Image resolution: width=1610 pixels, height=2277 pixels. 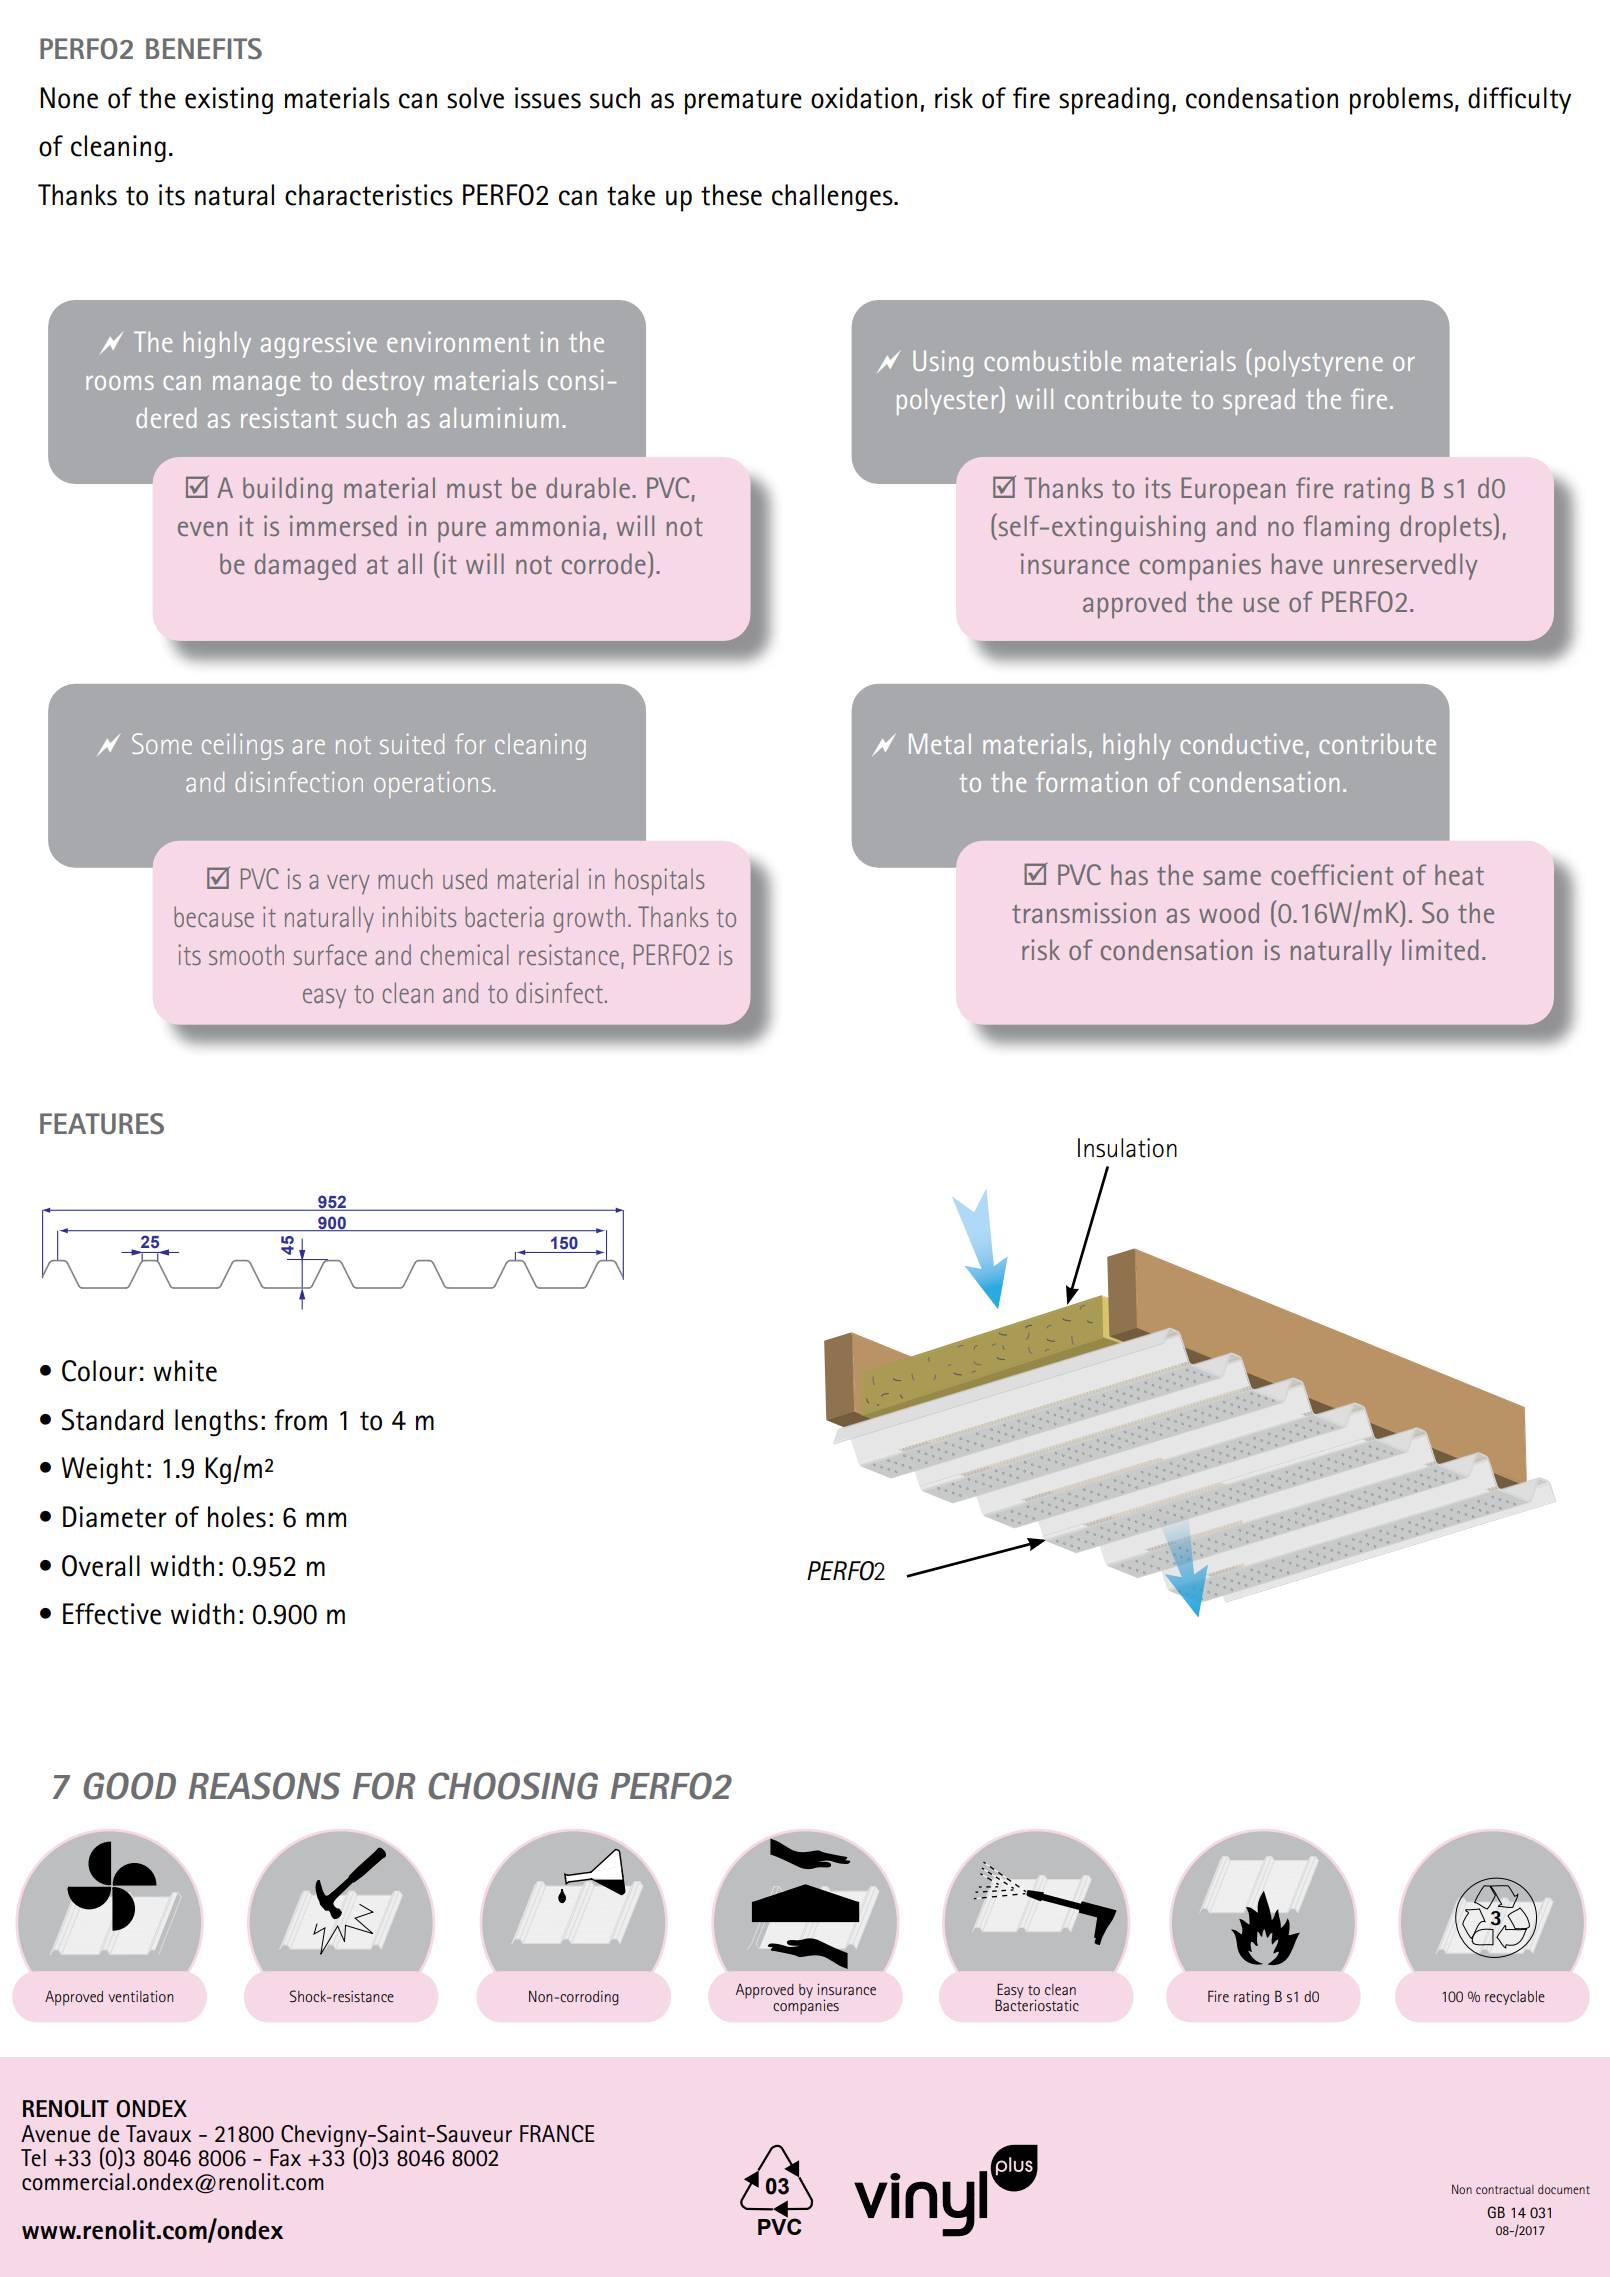 What do you see at coordinates (743, 102) in the image?
I see `premature` at bounding box center [743, 102].
